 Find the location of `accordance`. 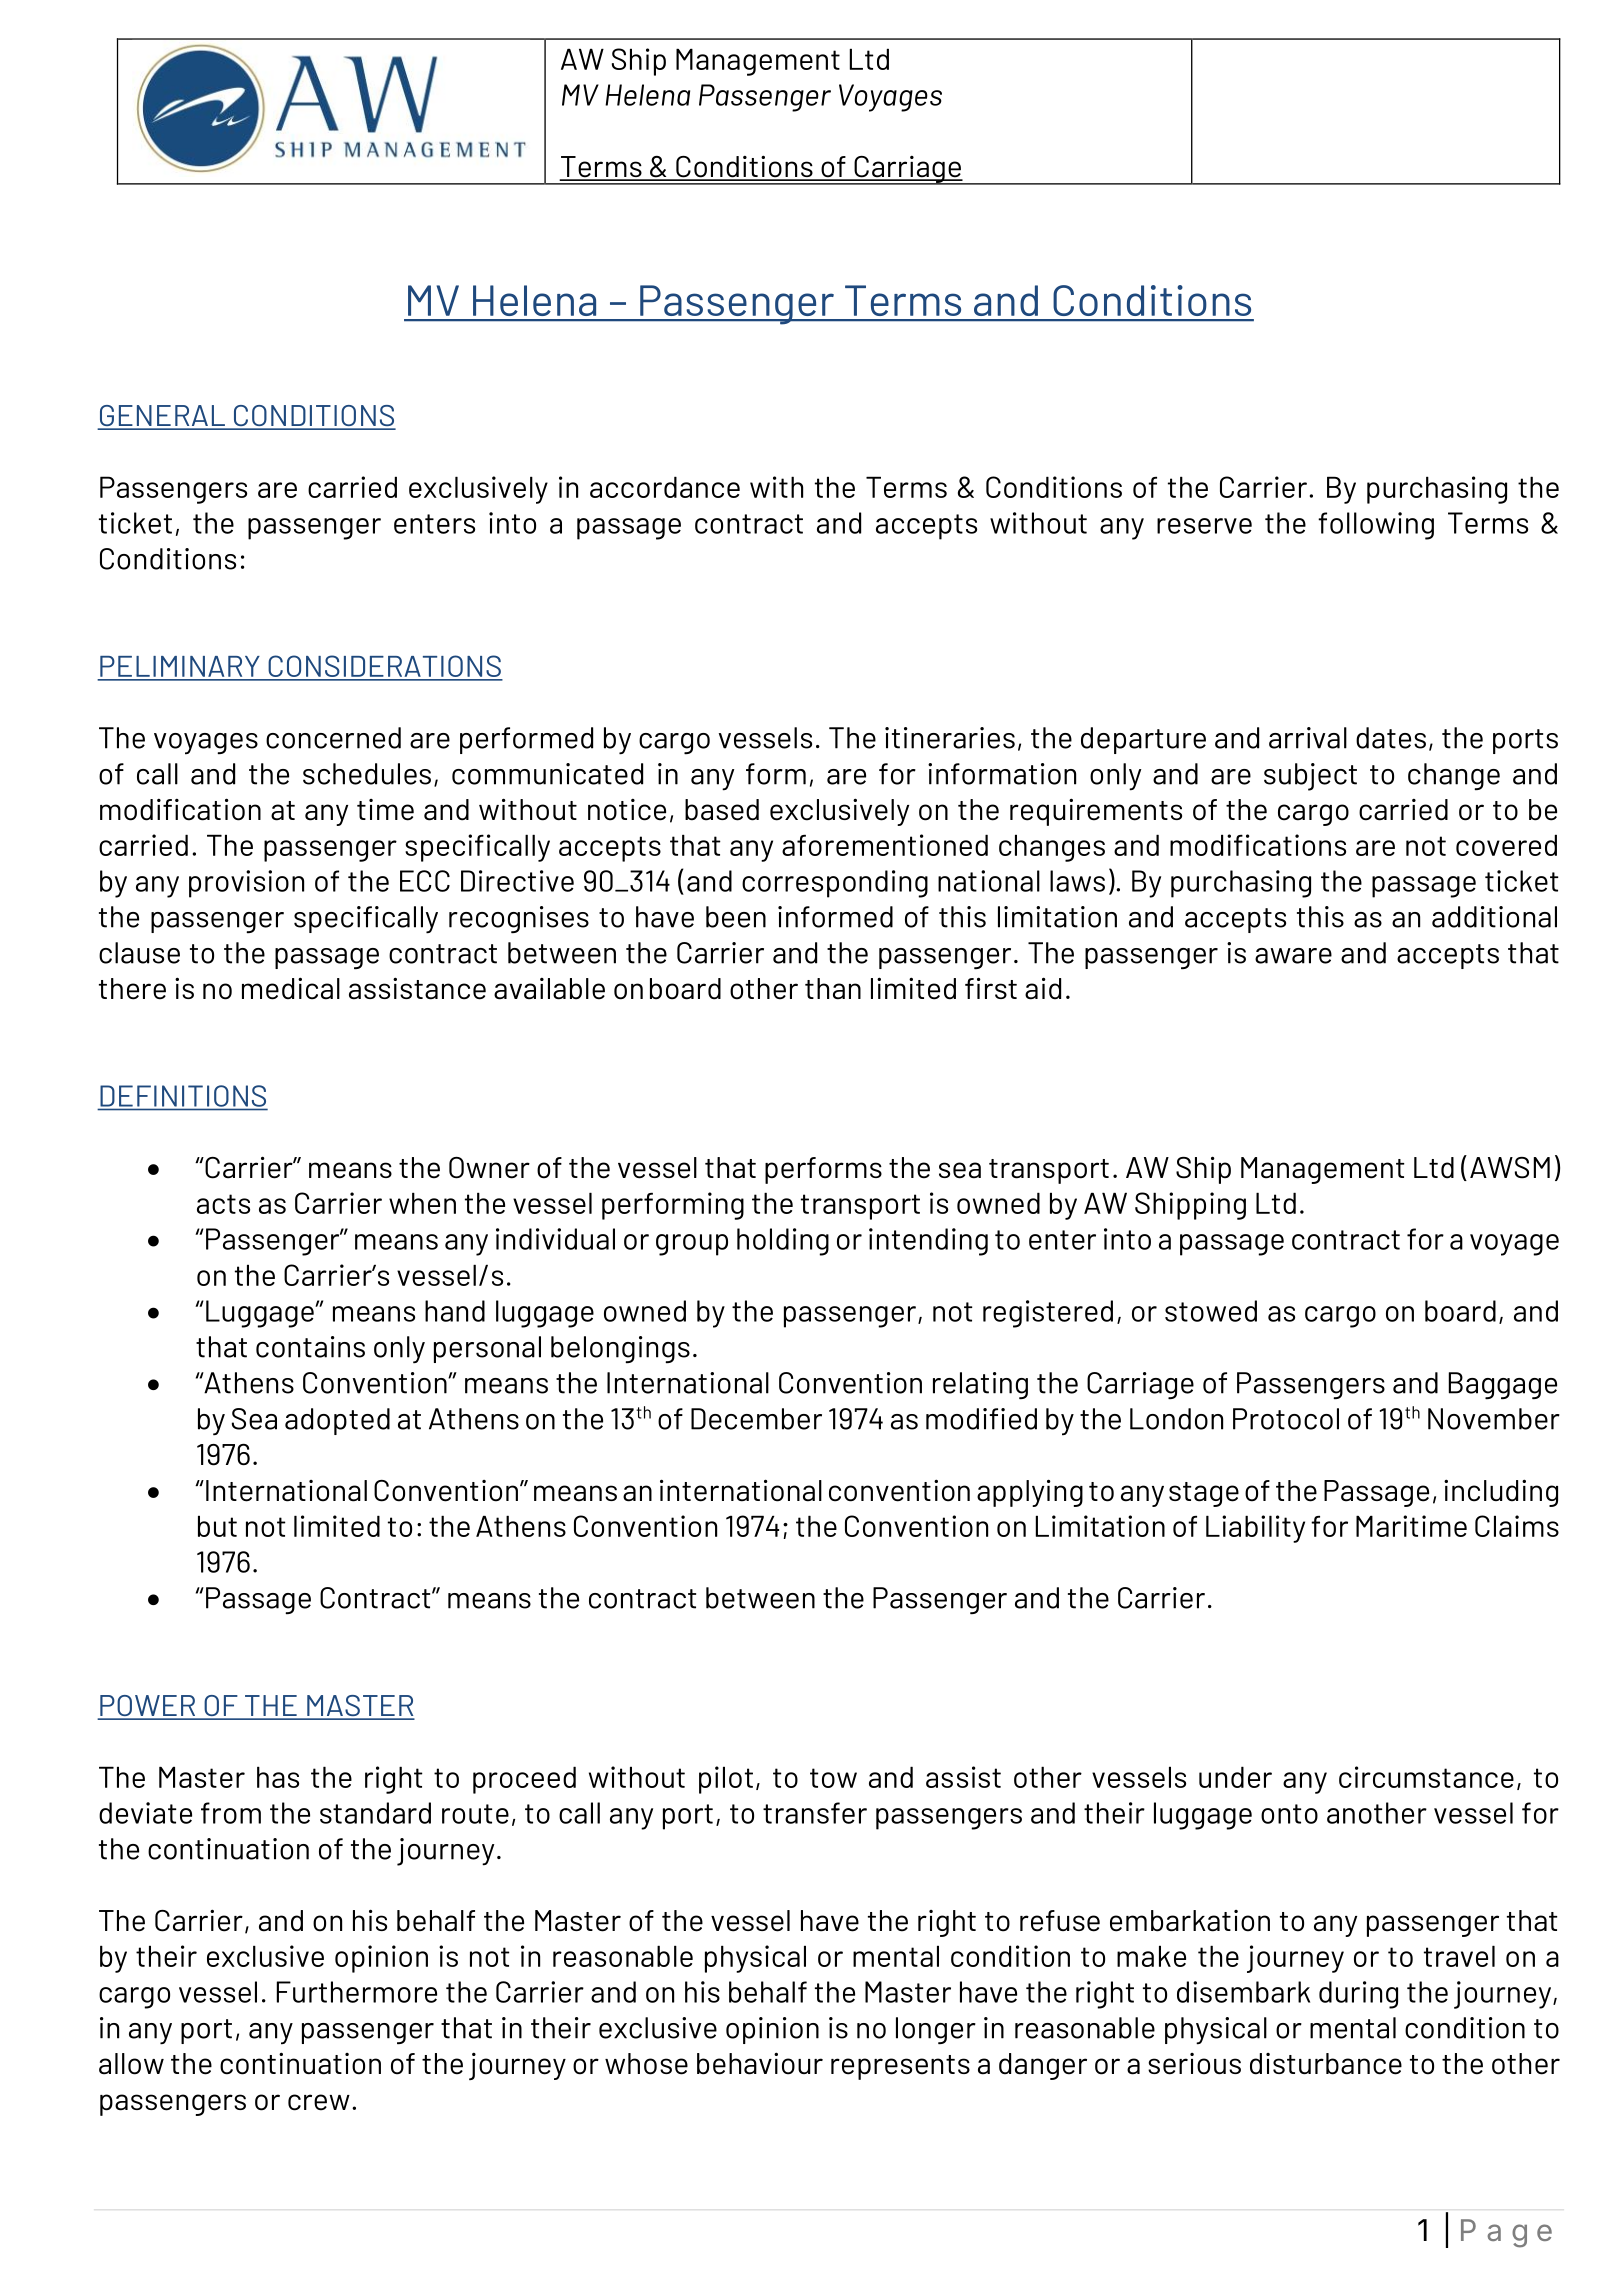

accordance is located at coordinates (665, 487).
